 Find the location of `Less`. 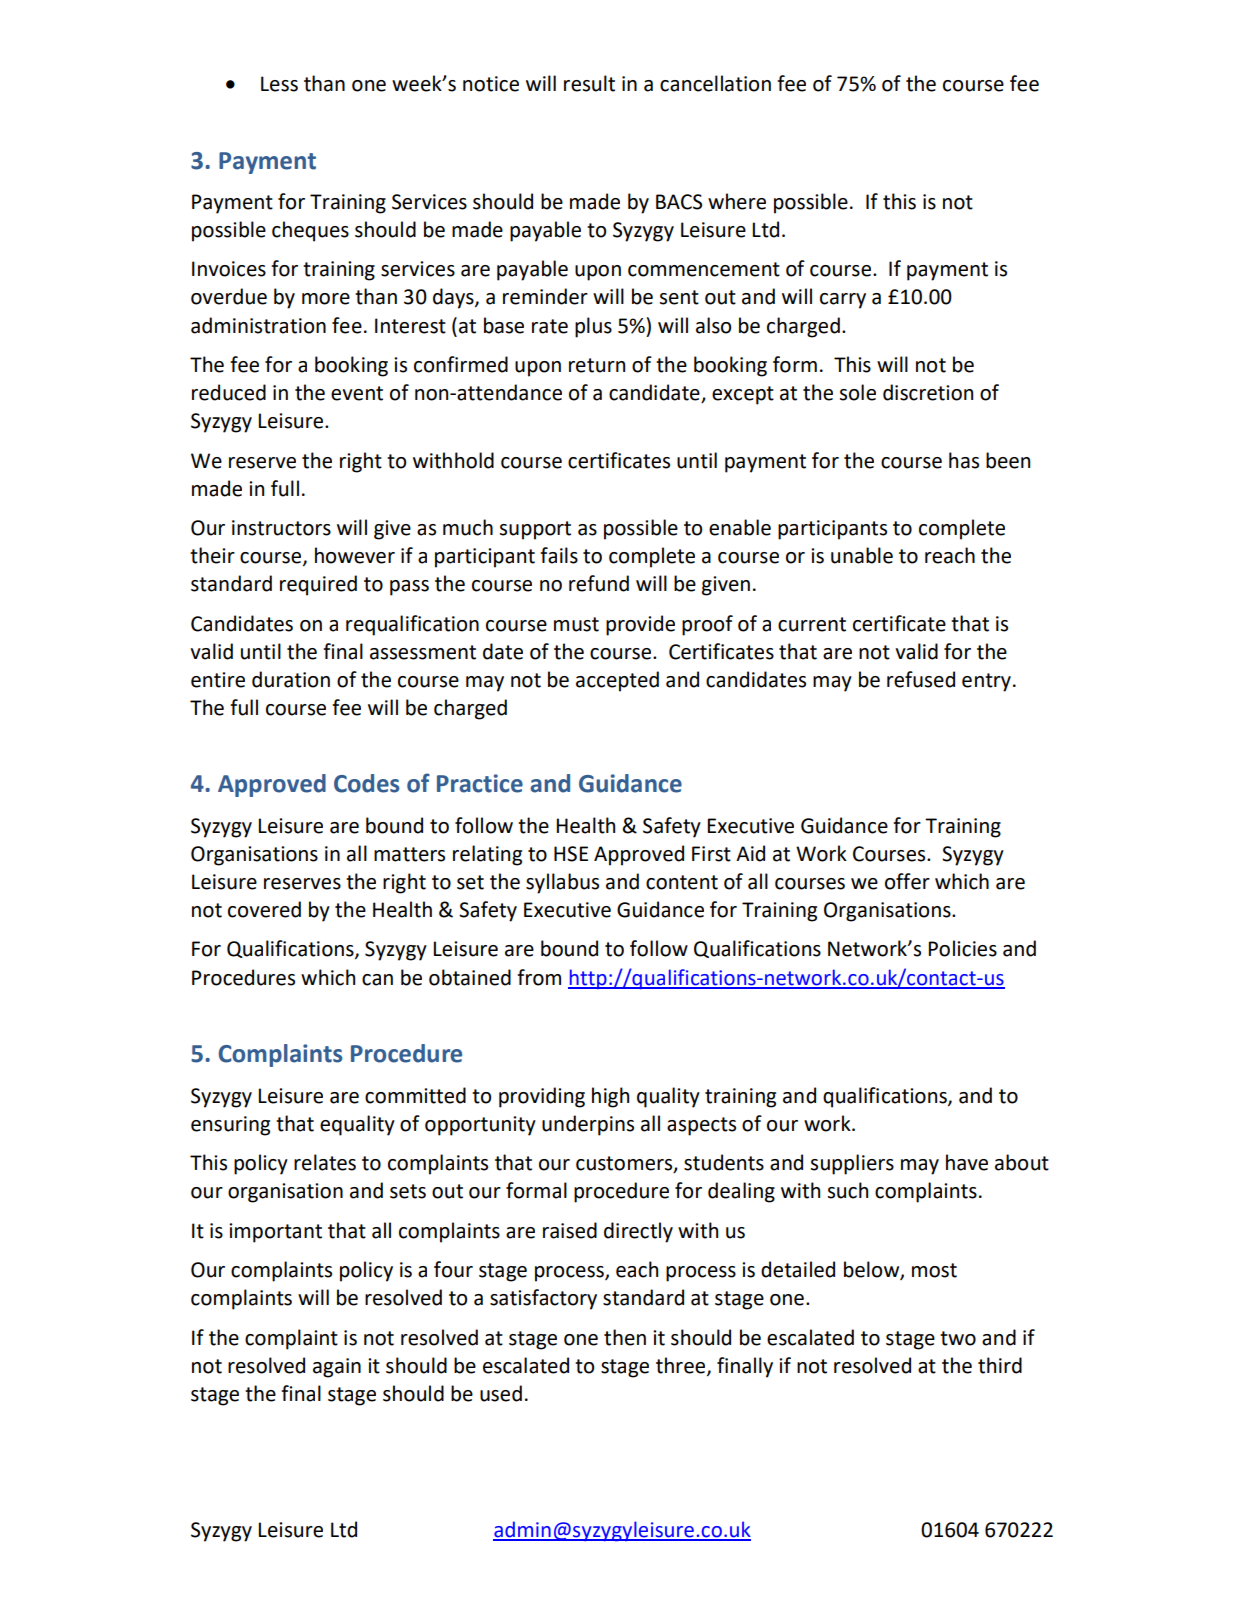

Less is located at coordinates (279, 84).
